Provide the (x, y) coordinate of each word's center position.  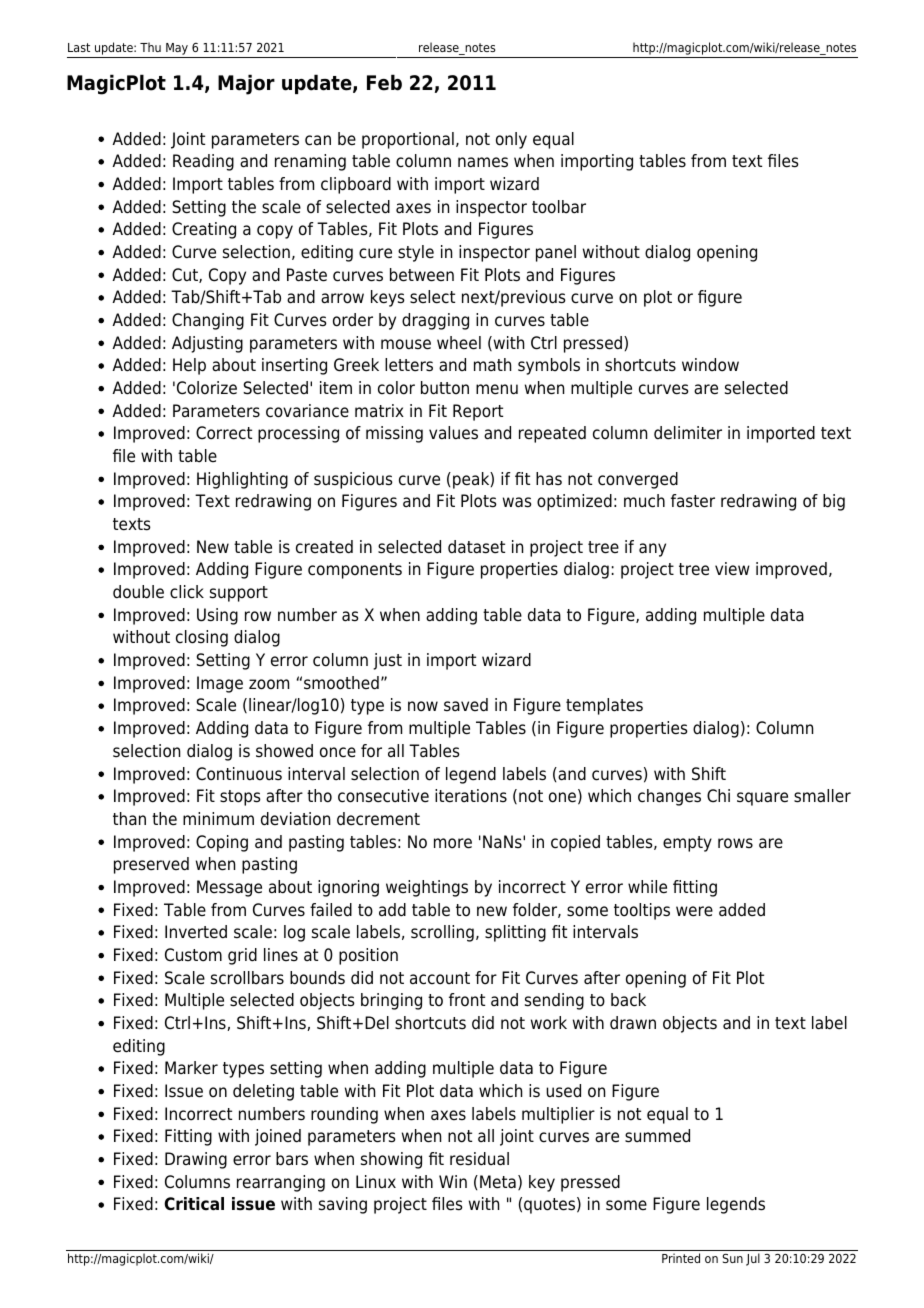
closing (202, 638)
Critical (194, 1204)
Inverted (196, 932)
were (694, 911)
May (177, 50)
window (710, 365)
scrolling (442, 933)
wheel (459, 343)
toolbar (559, 207)
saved (466, 705)
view (732, 569)
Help (189, 366)
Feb (384, 82)
